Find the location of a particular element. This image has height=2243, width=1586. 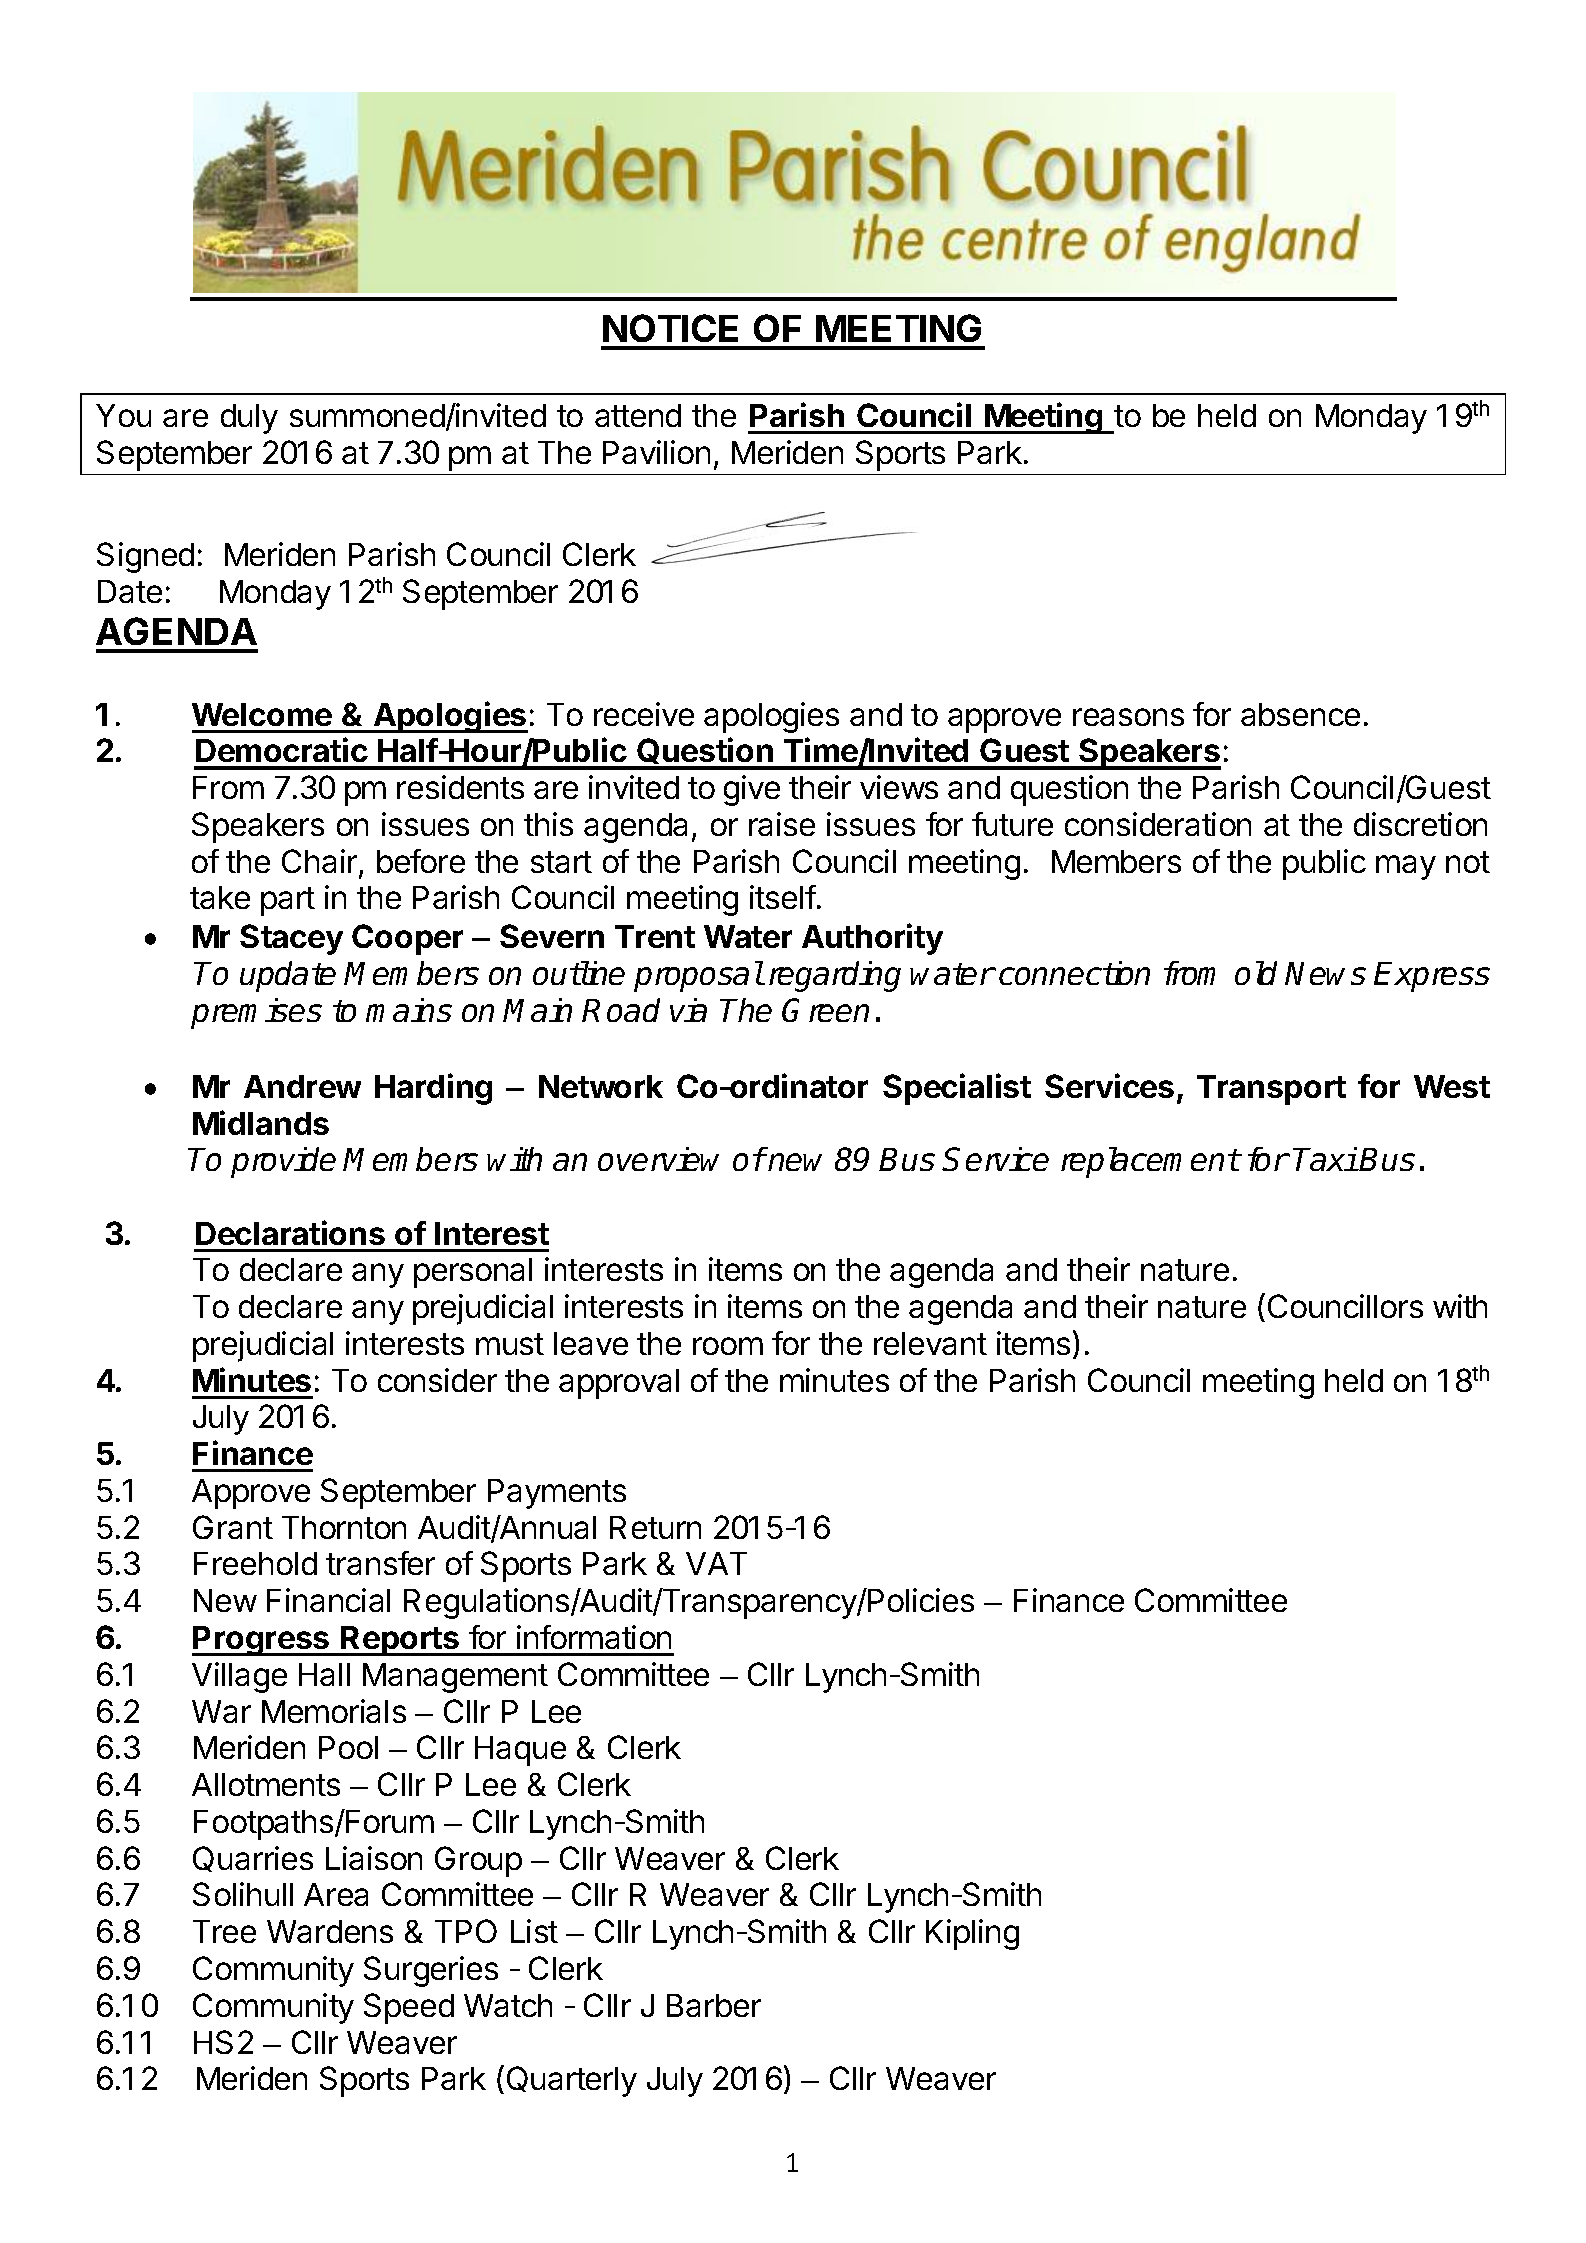

Speed is located at coordinates (409, 2008).
